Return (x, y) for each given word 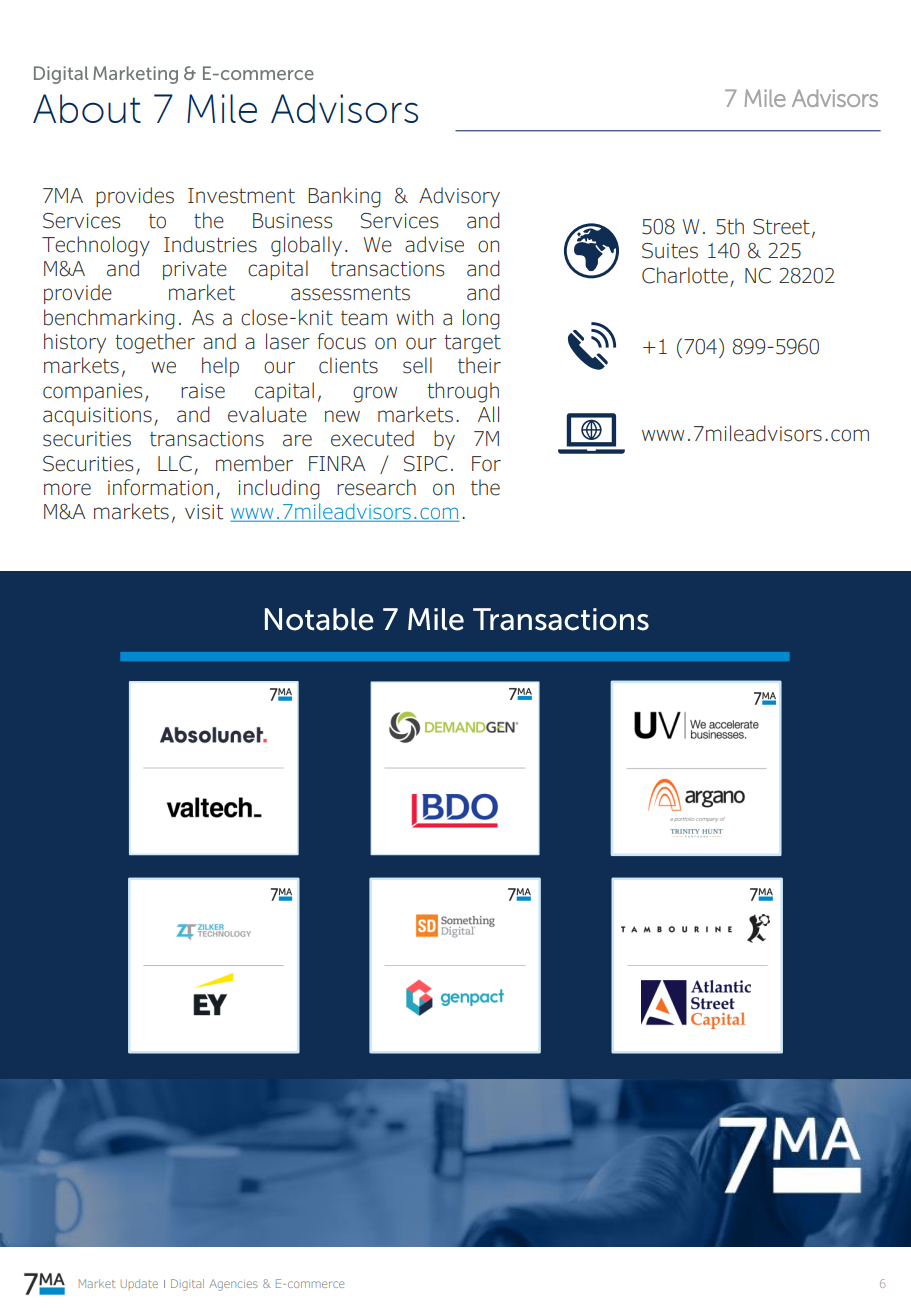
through (463, 392)
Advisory (459, 197)
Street (781, 227)
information (160, 487)
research (376, 487)
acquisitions (97, 416)
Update (139, 1283)
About (87, 108)
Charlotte (685, 275)
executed (372, 438)
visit (204, 512)
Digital (187, 1285)
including (279, 489)
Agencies (233, 1285)
